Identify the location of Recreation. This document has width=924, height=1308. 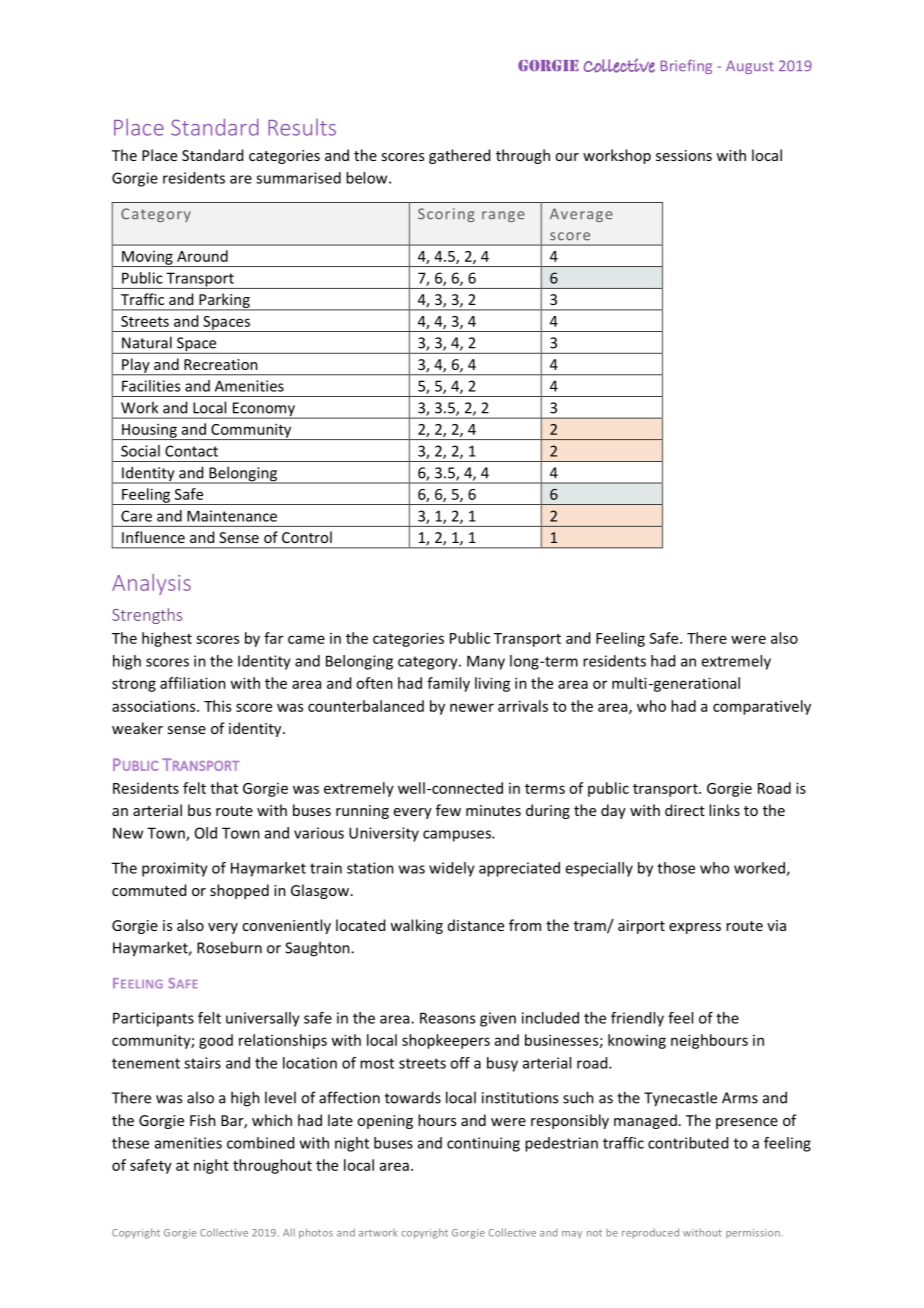
(221, 364).
